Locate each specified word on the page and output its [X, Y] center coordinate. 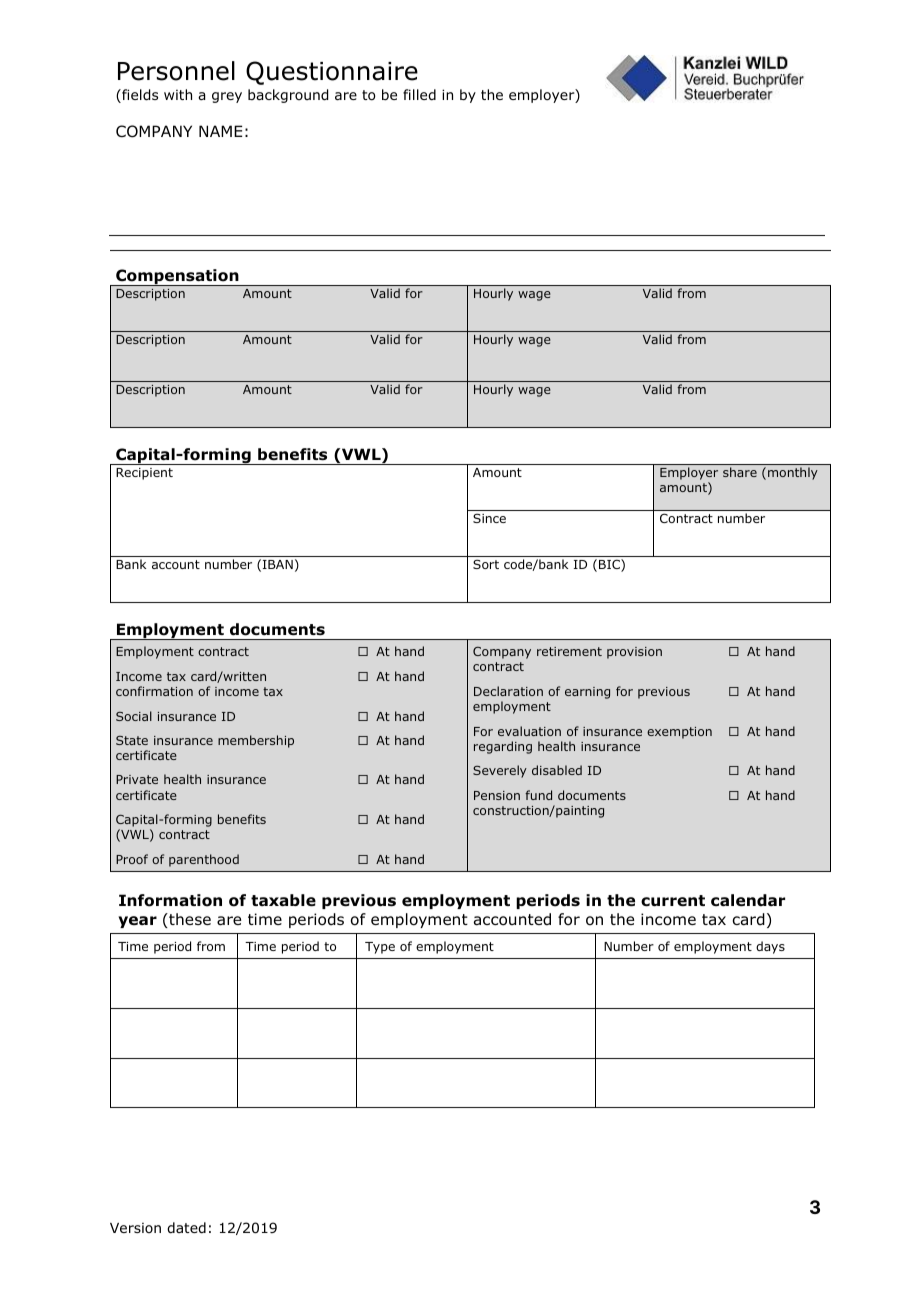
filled [419, 94]
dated [186, 1227]
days [770, 947]
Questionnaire [332, 73]
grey [227, 97]
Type [380, 948]
